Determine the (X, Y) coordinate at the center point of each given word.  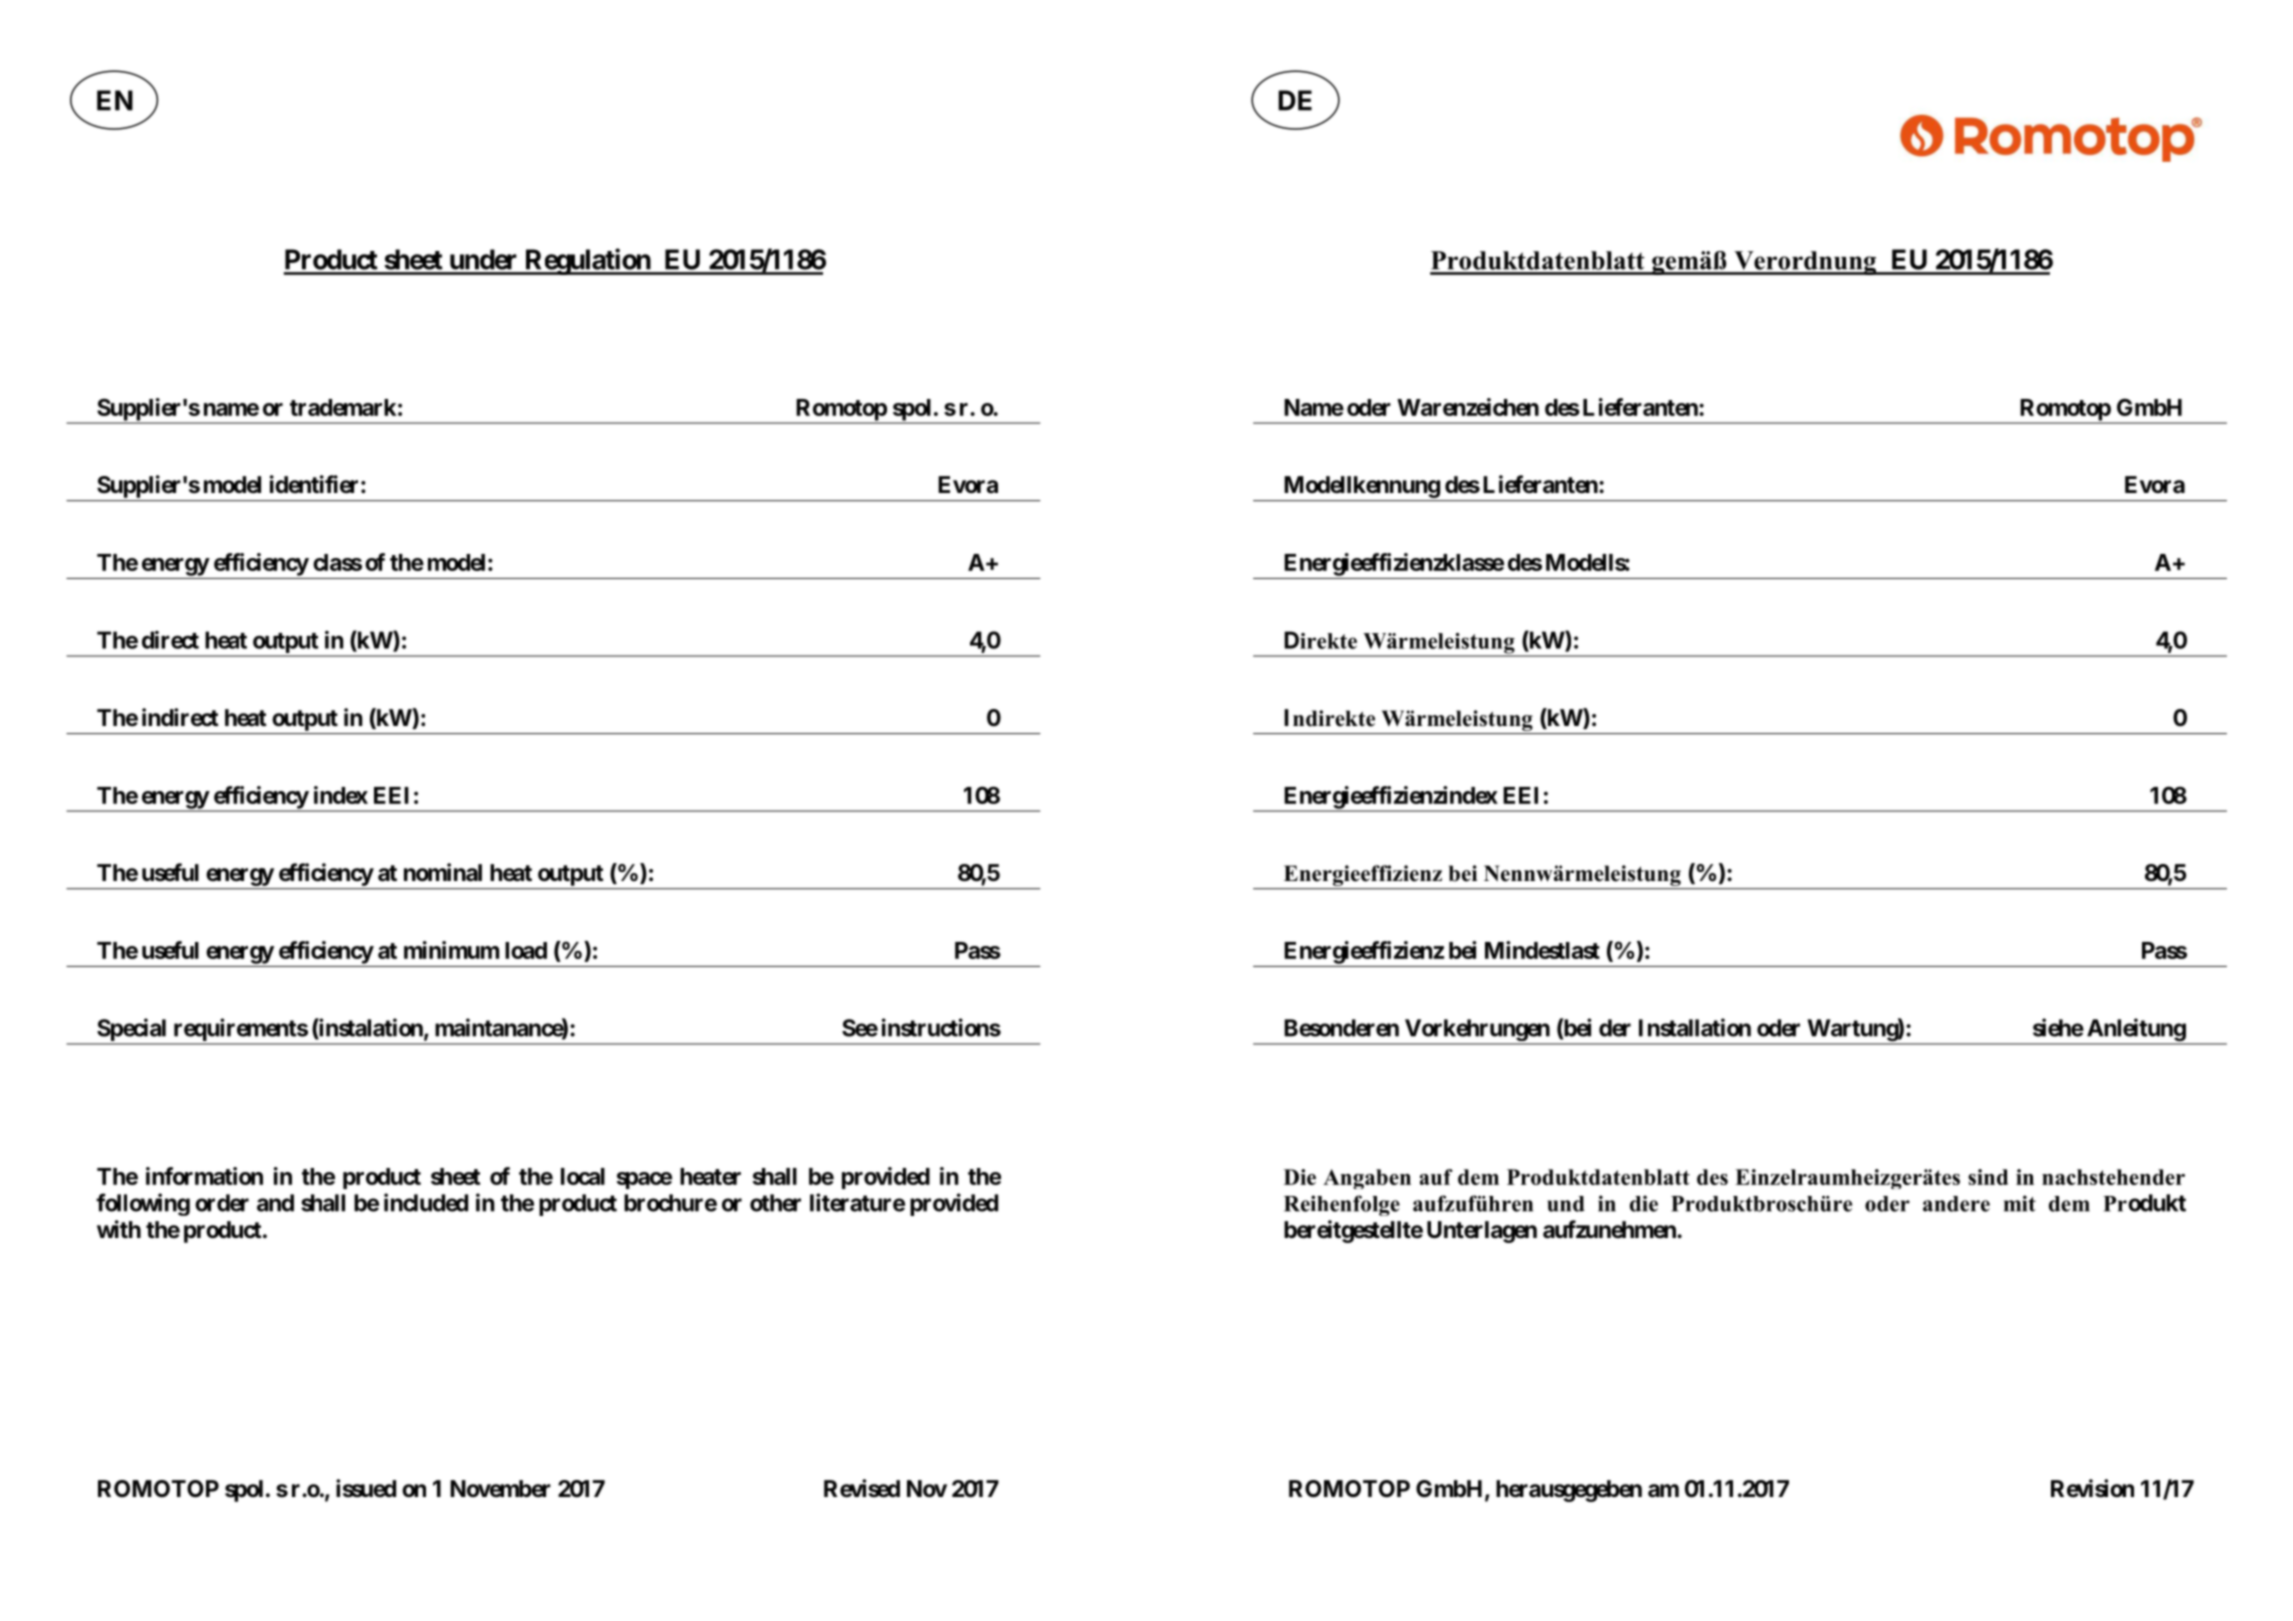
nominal (443, 872)
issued (366, 1488)
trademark (343, 407)
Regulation (587, 261)
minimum (451, 950)
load (526, 950)
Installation (1695, 1027)
